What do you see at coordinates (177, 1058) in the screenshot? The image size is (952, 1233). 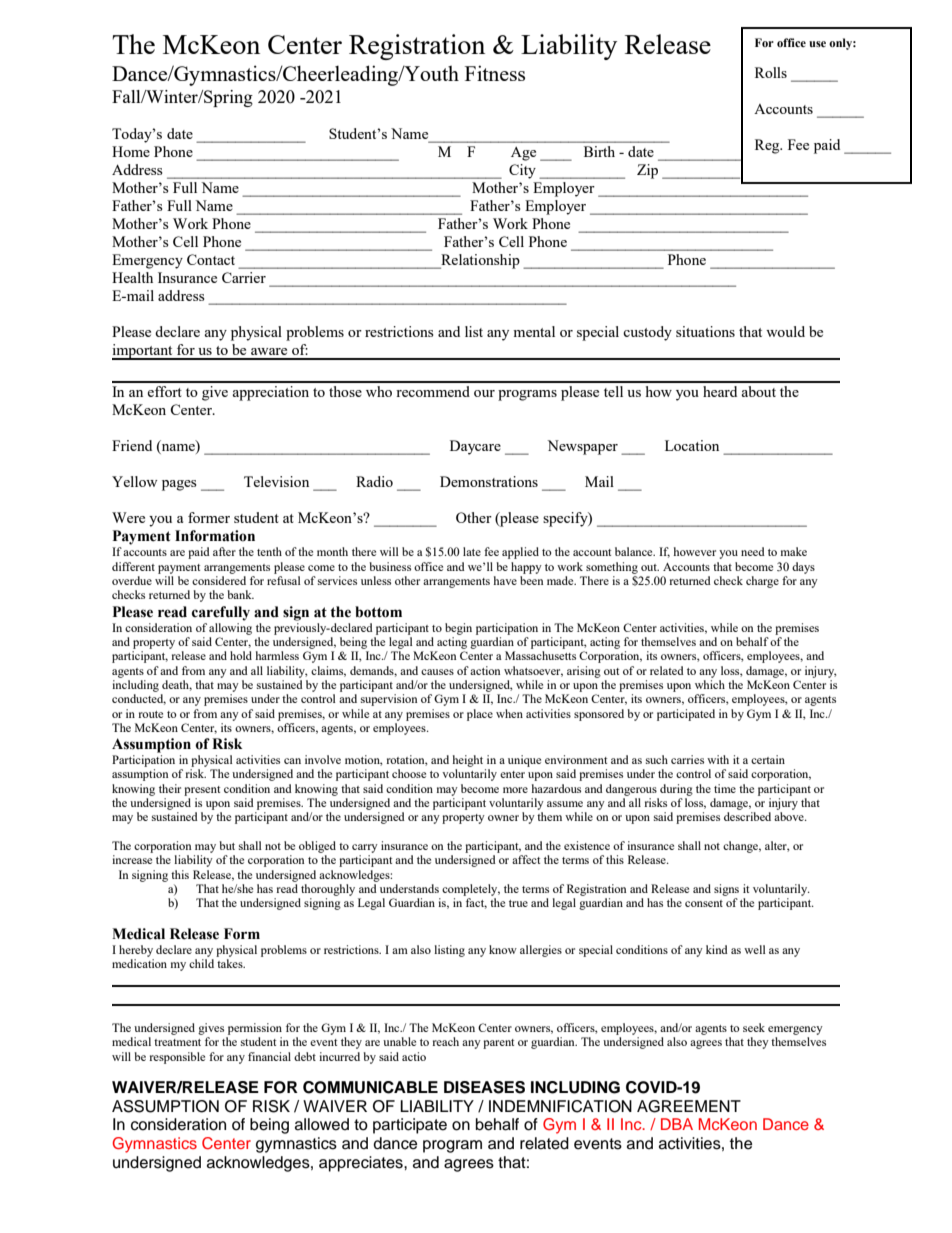 I see `responsible` at bounding box center [177, 1058].
